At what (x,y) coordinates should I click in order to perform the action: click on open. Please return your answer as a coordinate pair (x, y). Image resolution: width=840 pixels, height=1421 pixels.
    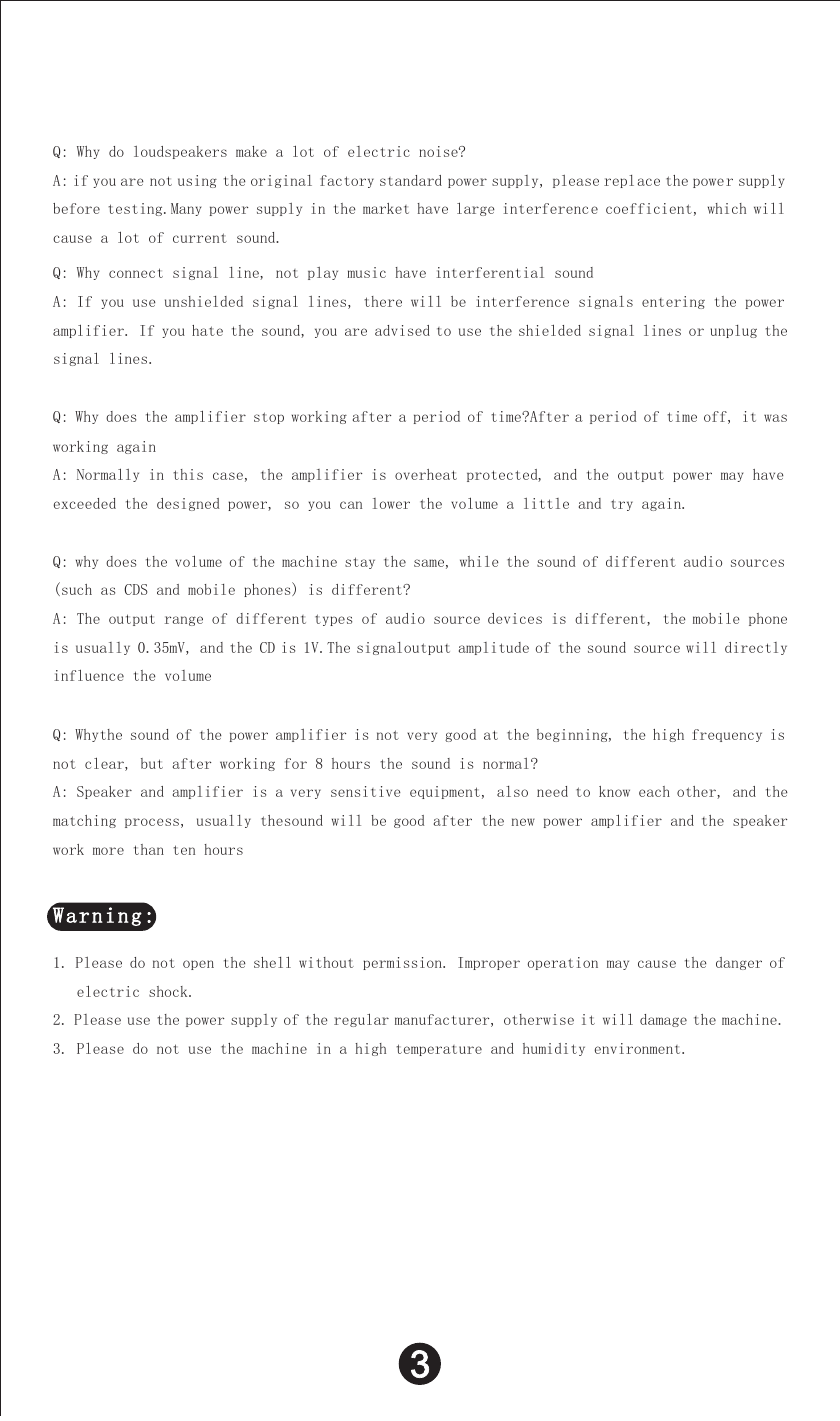
    Looking at the image, I should click on (198, 965).
